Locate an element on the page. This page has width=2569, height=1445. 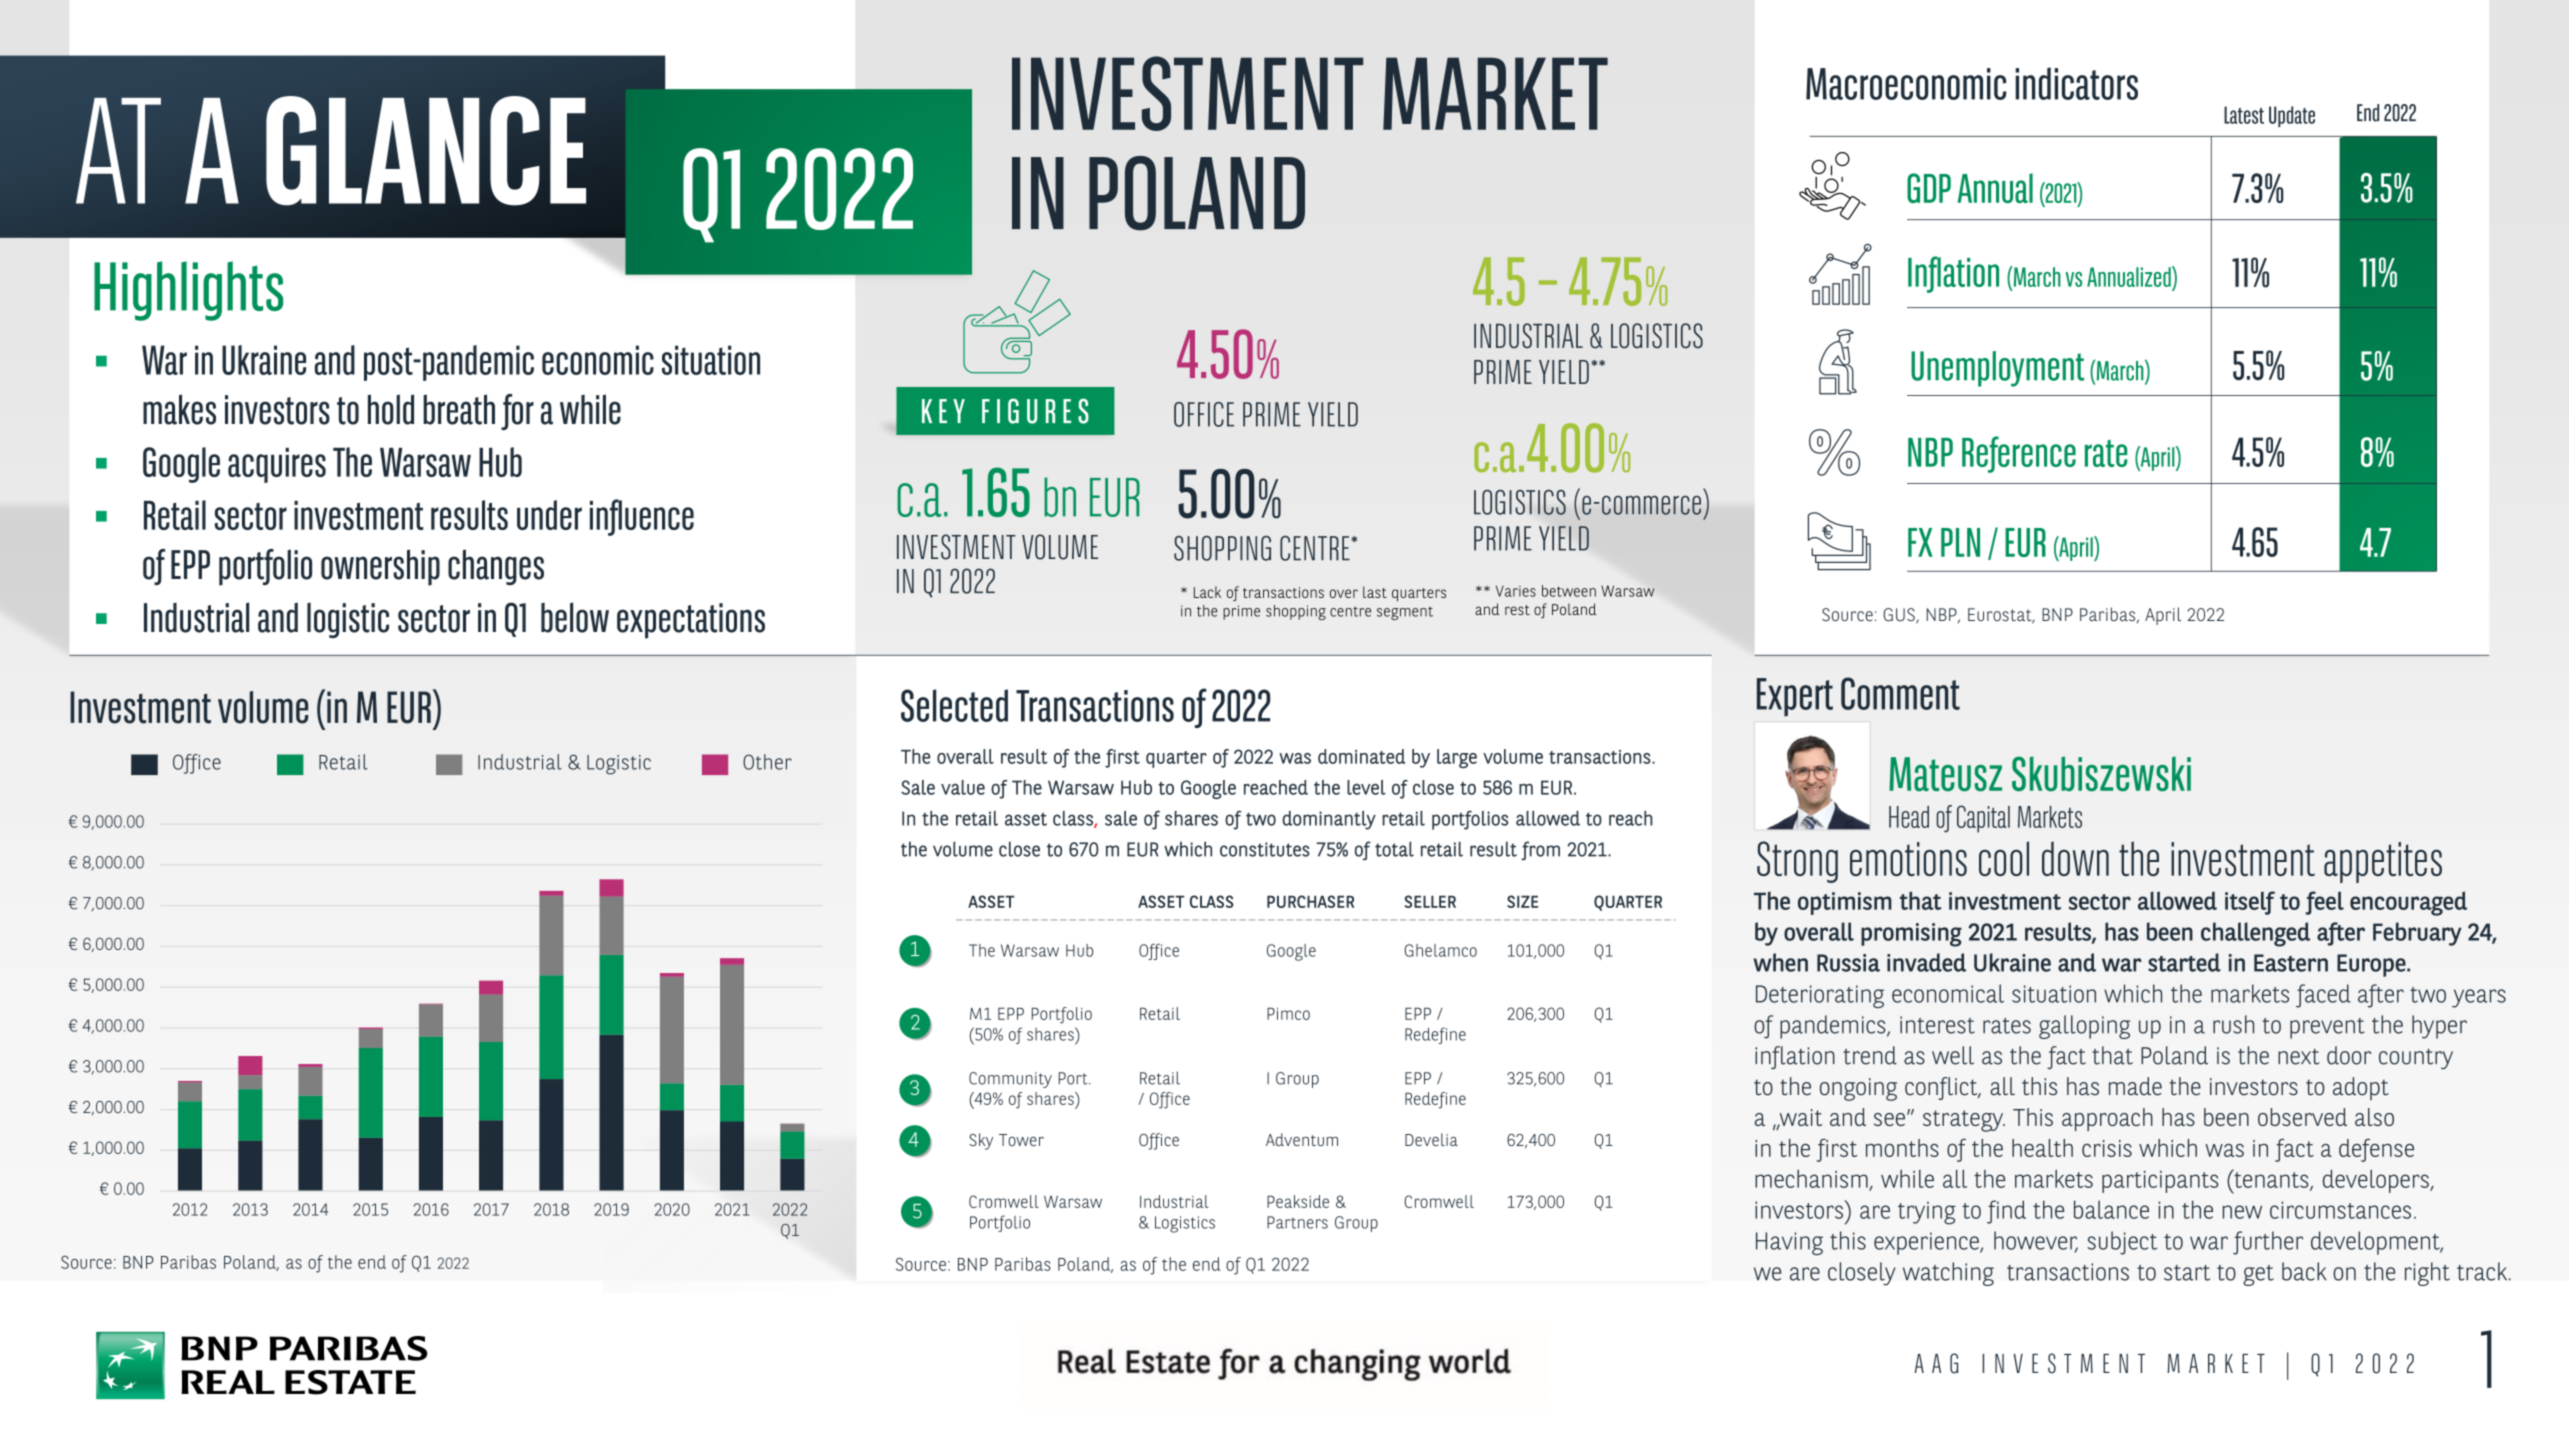
Highlights is located at coordinates (188, 291).
